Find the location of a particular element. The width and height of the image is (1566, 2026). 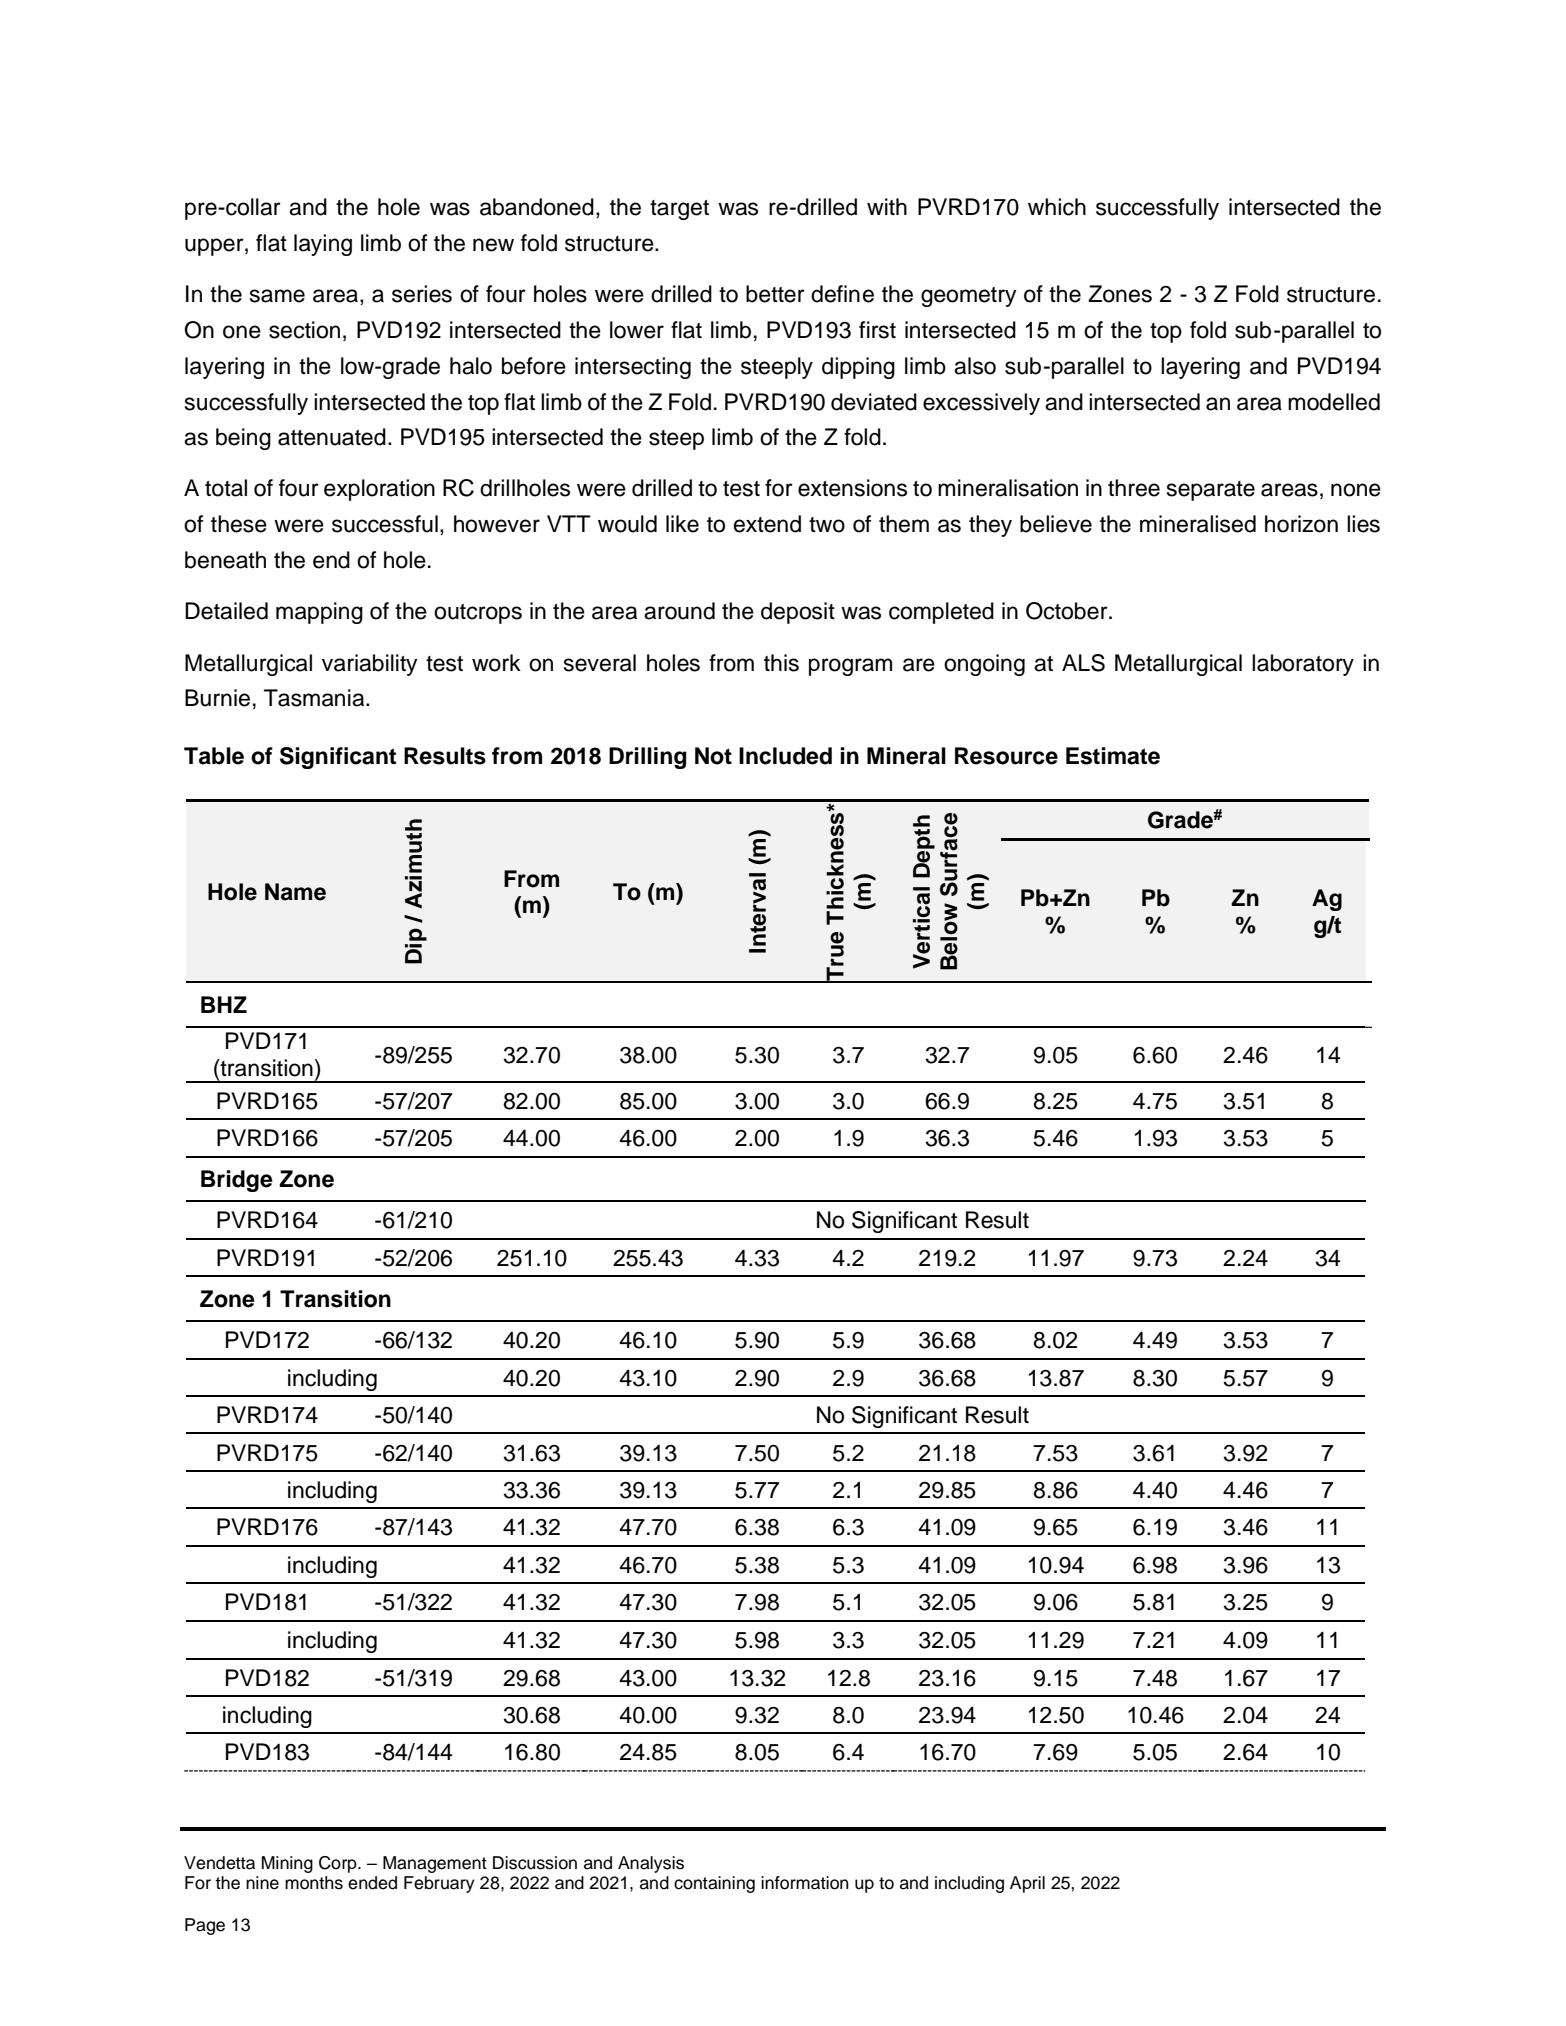

April is located at coordinates (1027, 1884).
